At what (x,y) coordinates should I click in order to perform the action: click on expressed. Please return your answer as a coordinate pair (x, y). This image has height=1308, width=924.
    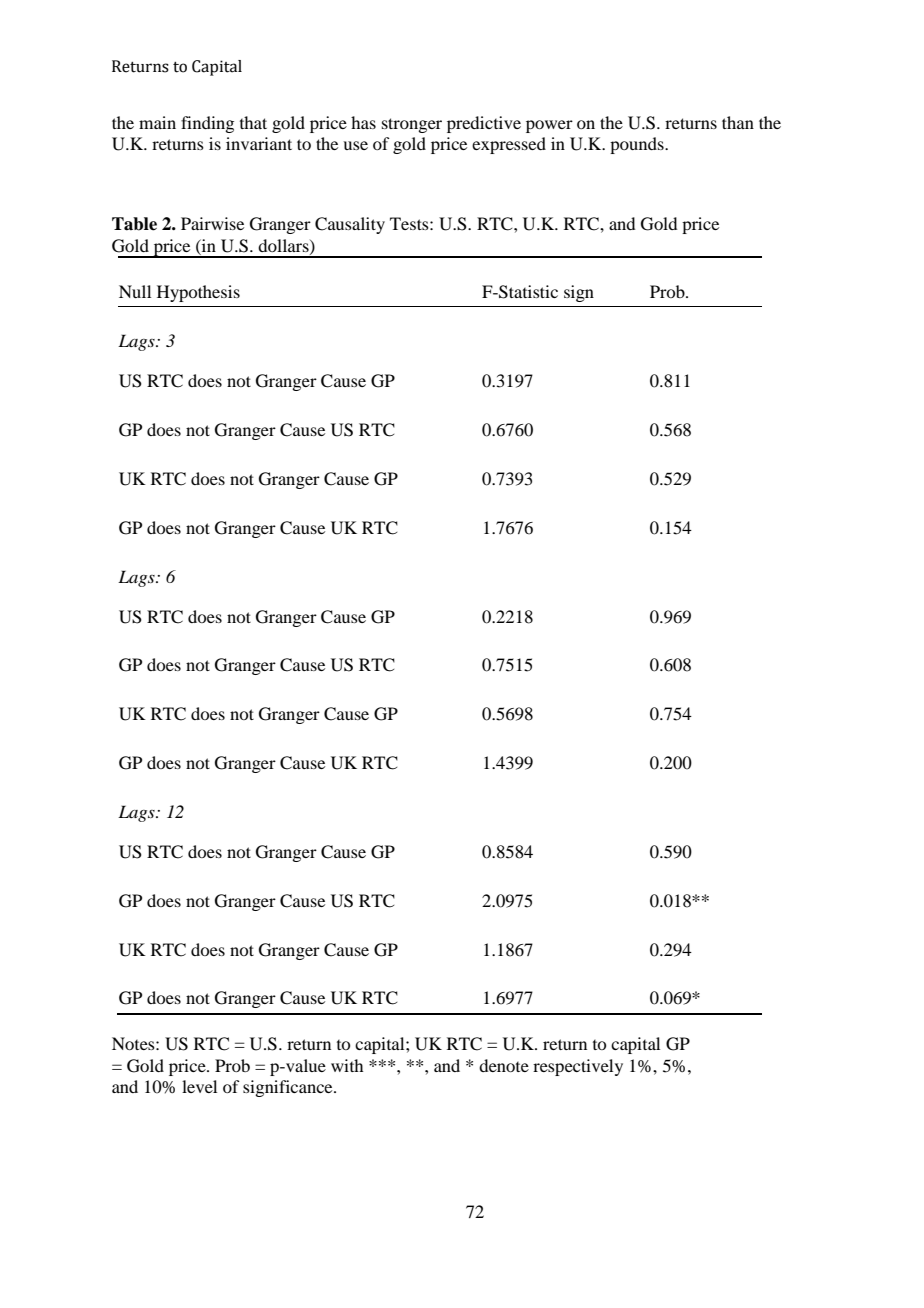
    Looking at the image, I should click on (509, 145).
